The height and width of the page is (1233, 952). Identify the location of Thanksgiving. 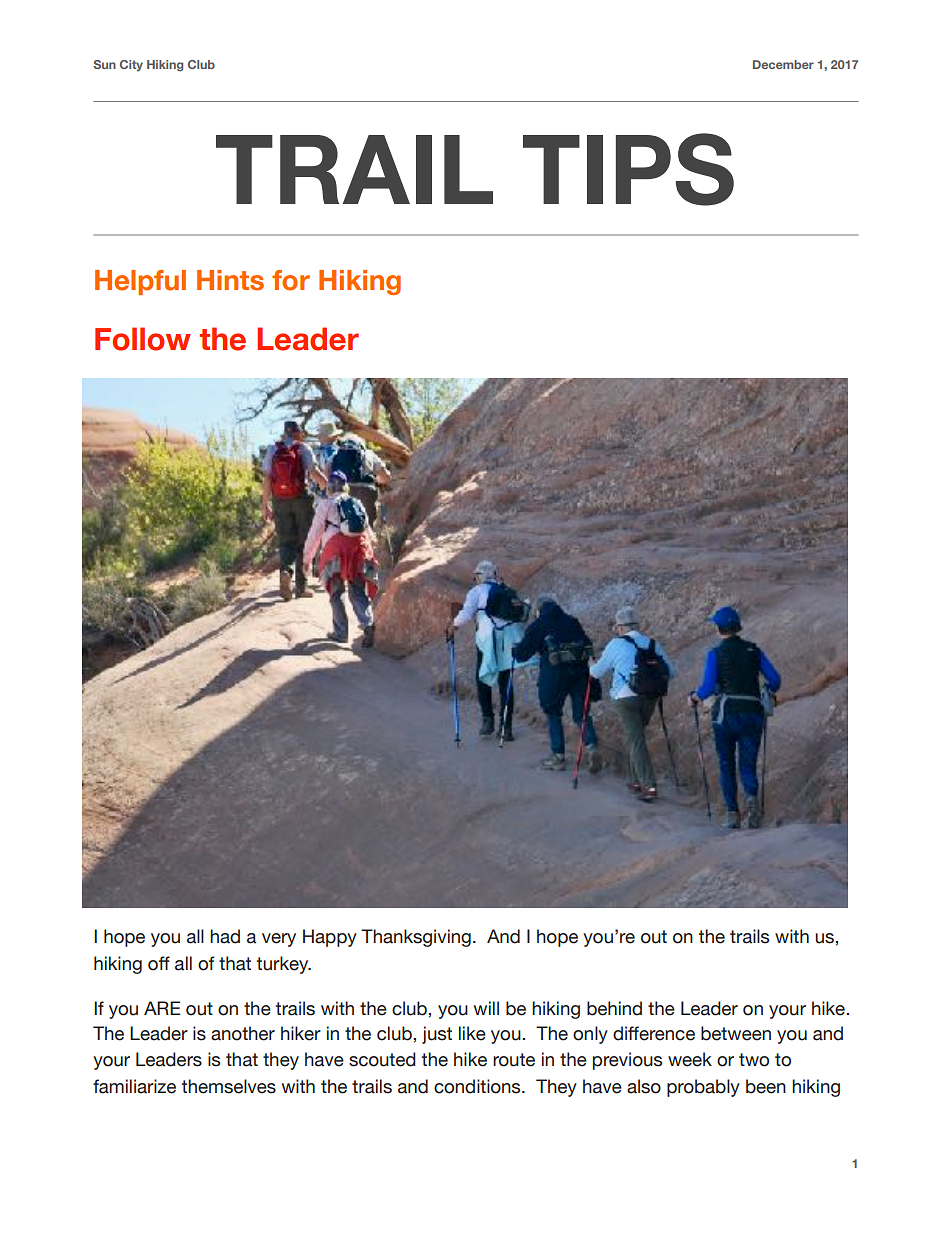
(416, 938).
